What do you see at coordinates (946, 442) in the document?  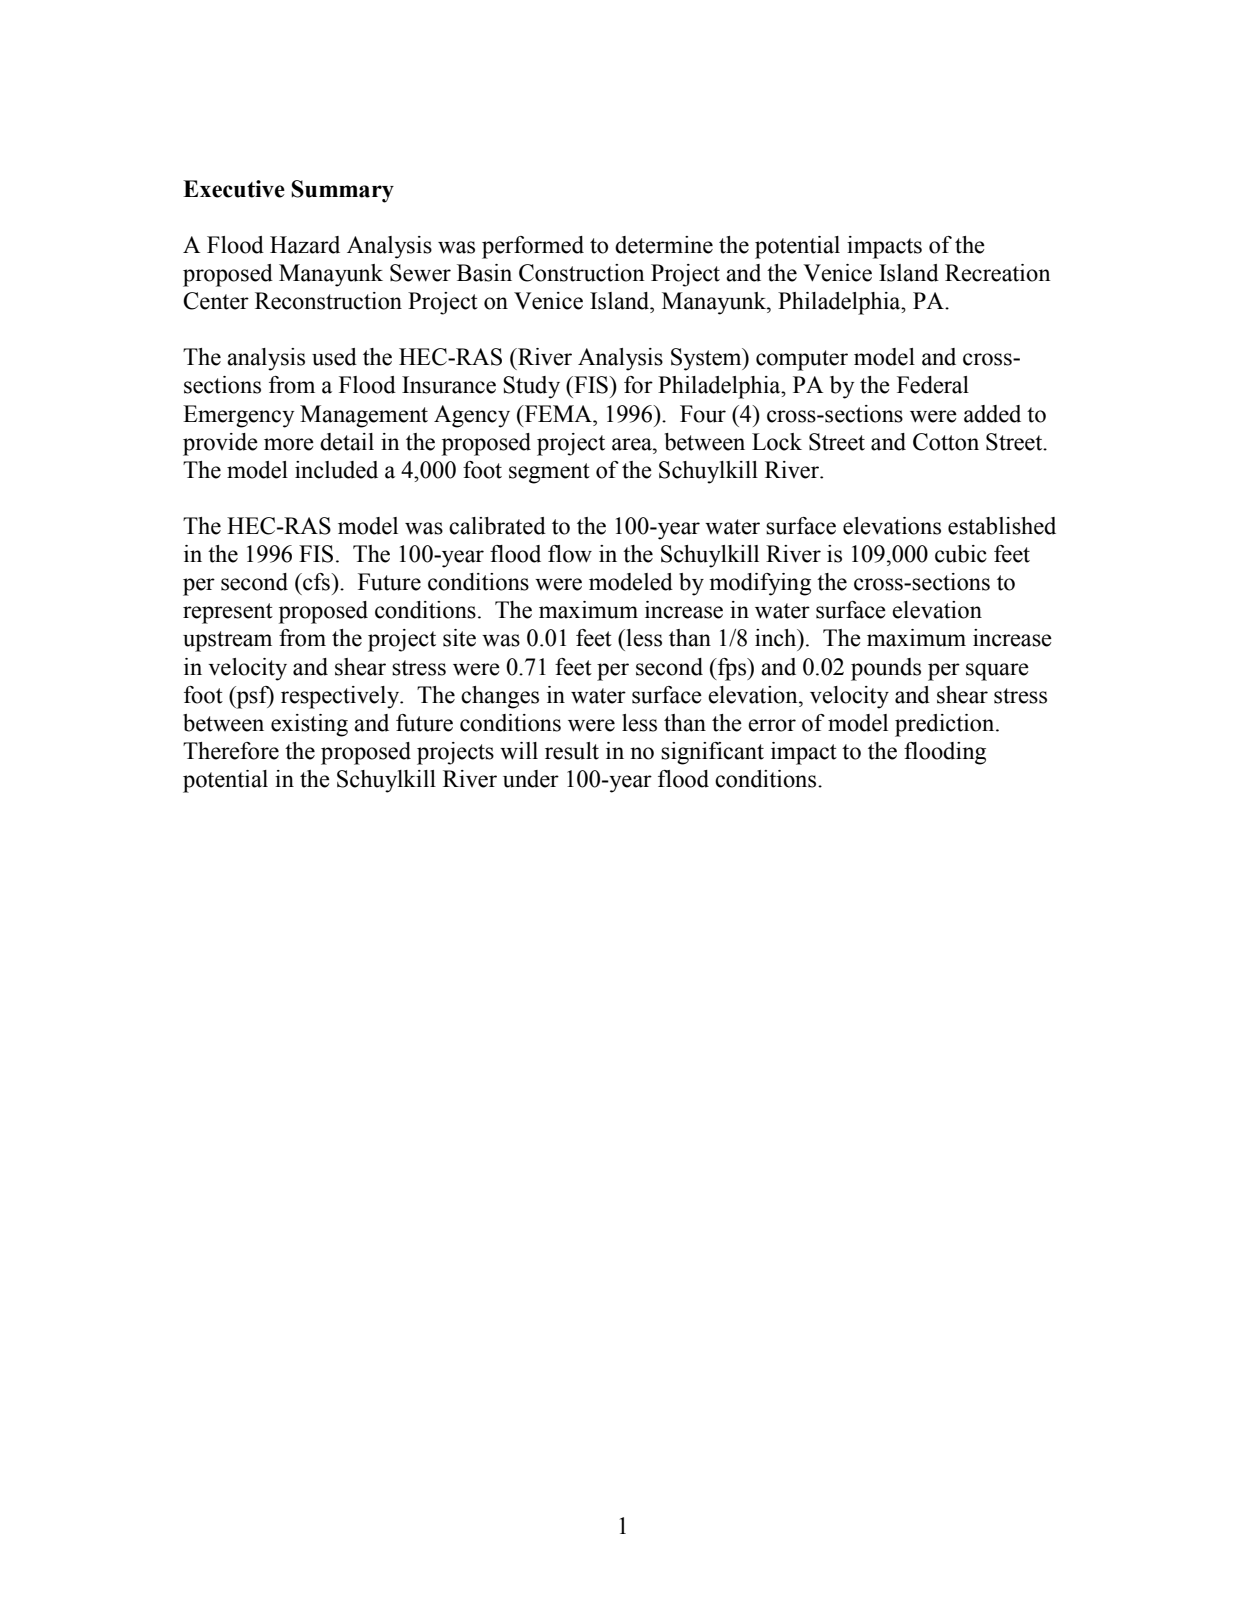 I see `Cotton` at bounding box center [946, 442].
